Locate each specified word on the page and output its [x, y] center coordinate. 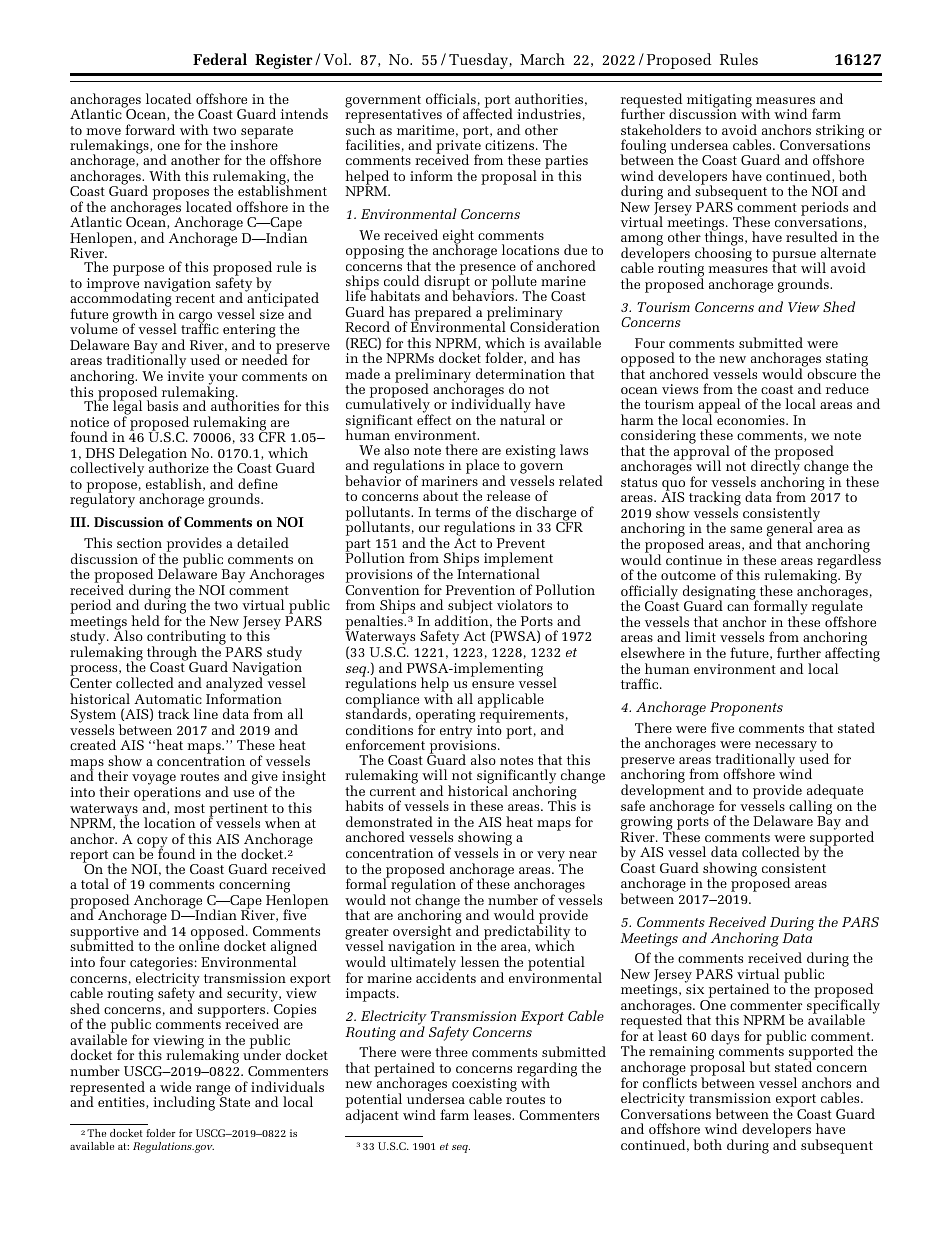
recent [195, 298]
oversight [422, 933]
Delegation [153, 455]
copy [152, 843]
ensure [493, 684]
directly [775, 468]
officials [451, 98]
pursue [795, 257]
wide [175, 1086]
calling [812, 807]
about [440, 495]
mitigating [719, 102]
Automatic [168, 699]
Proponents [746, 709]
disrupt [447, 283]
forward [150, 129]
